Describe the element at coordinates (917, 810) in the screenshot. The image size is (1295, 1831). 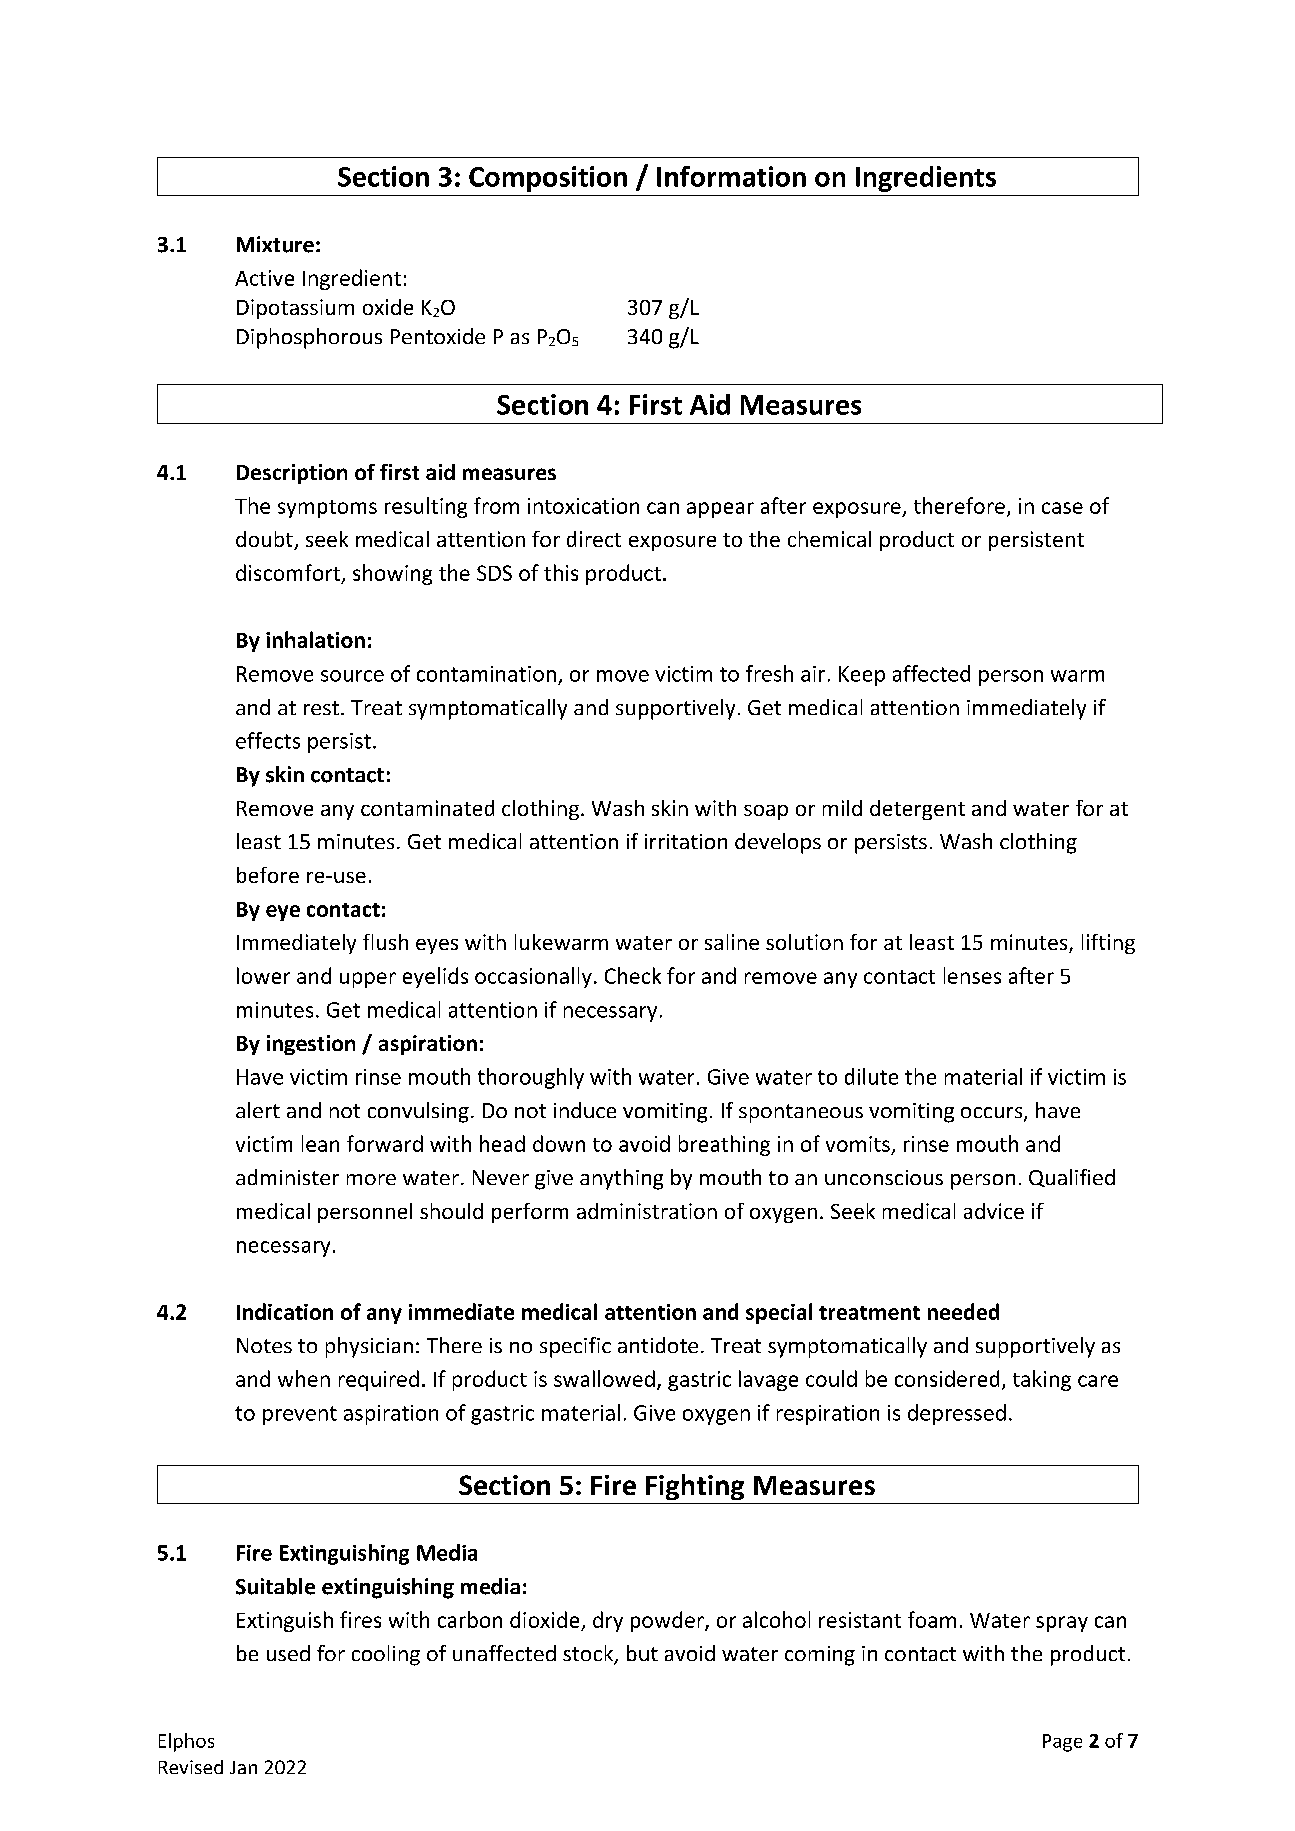
I see `detergent` at that location.
